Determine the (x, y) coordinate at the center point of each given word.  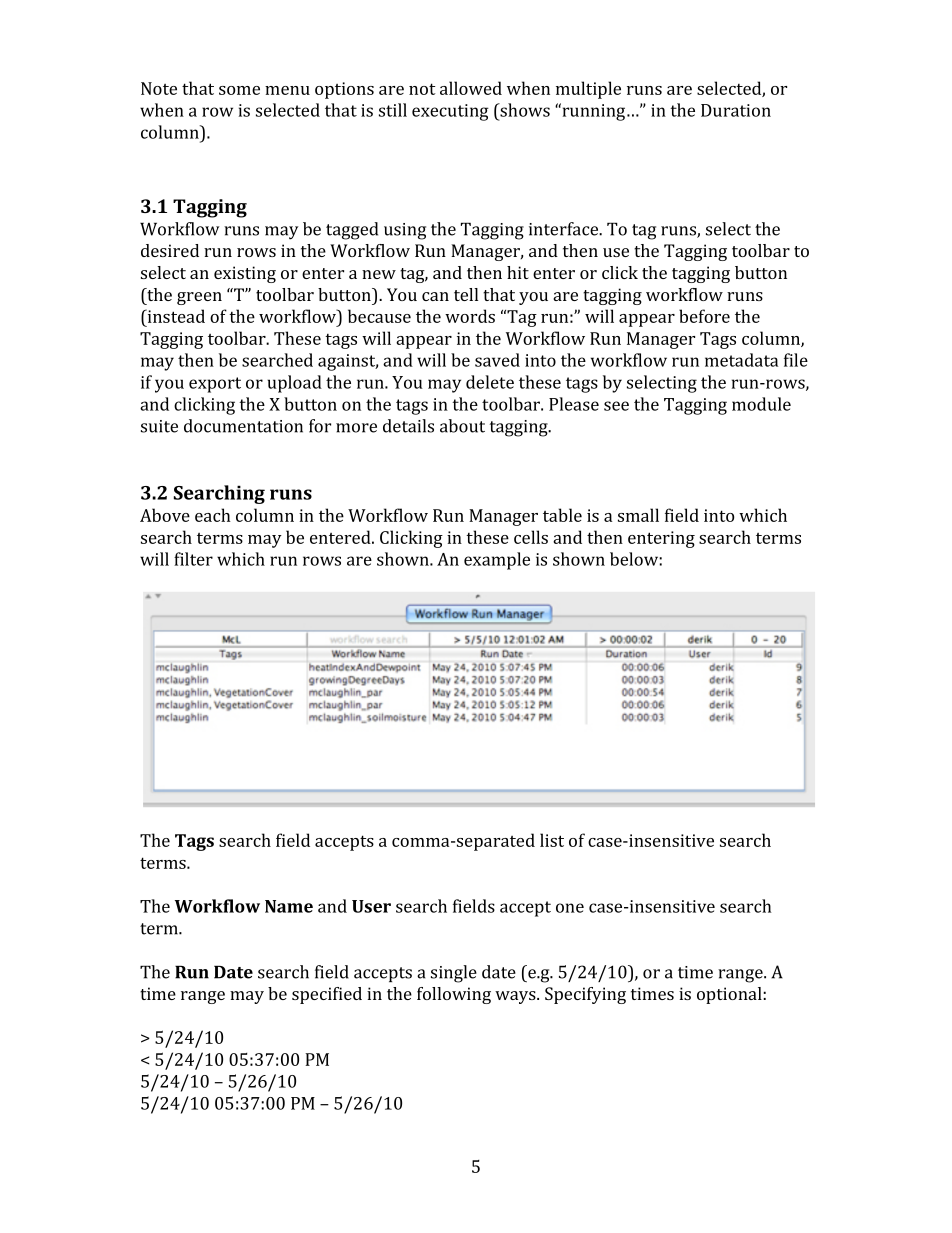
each (213, 515)
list (552, 840)
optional (730, 995)
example (497, 561)
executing (450, 112)
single (454, 974)
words (470, 316)
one (570, 908)
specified (327, 995)
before (704, 316)
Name (289, 906)
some (239, 90)
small (638, 515)
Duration (736, 110)
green (199, 298)
